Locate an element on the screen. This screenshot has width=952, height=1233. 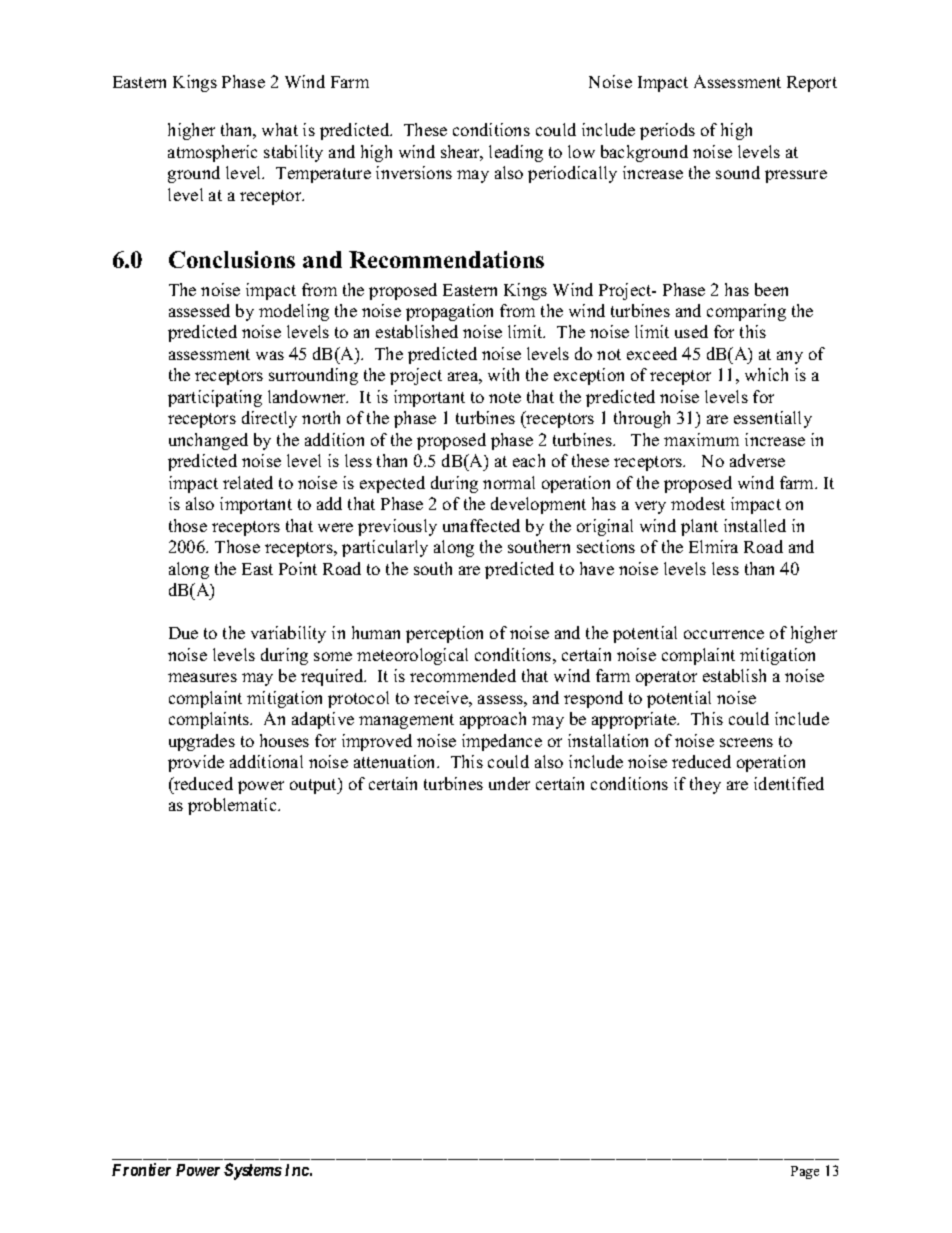
occurrence is located at coordinates (724, 634).
